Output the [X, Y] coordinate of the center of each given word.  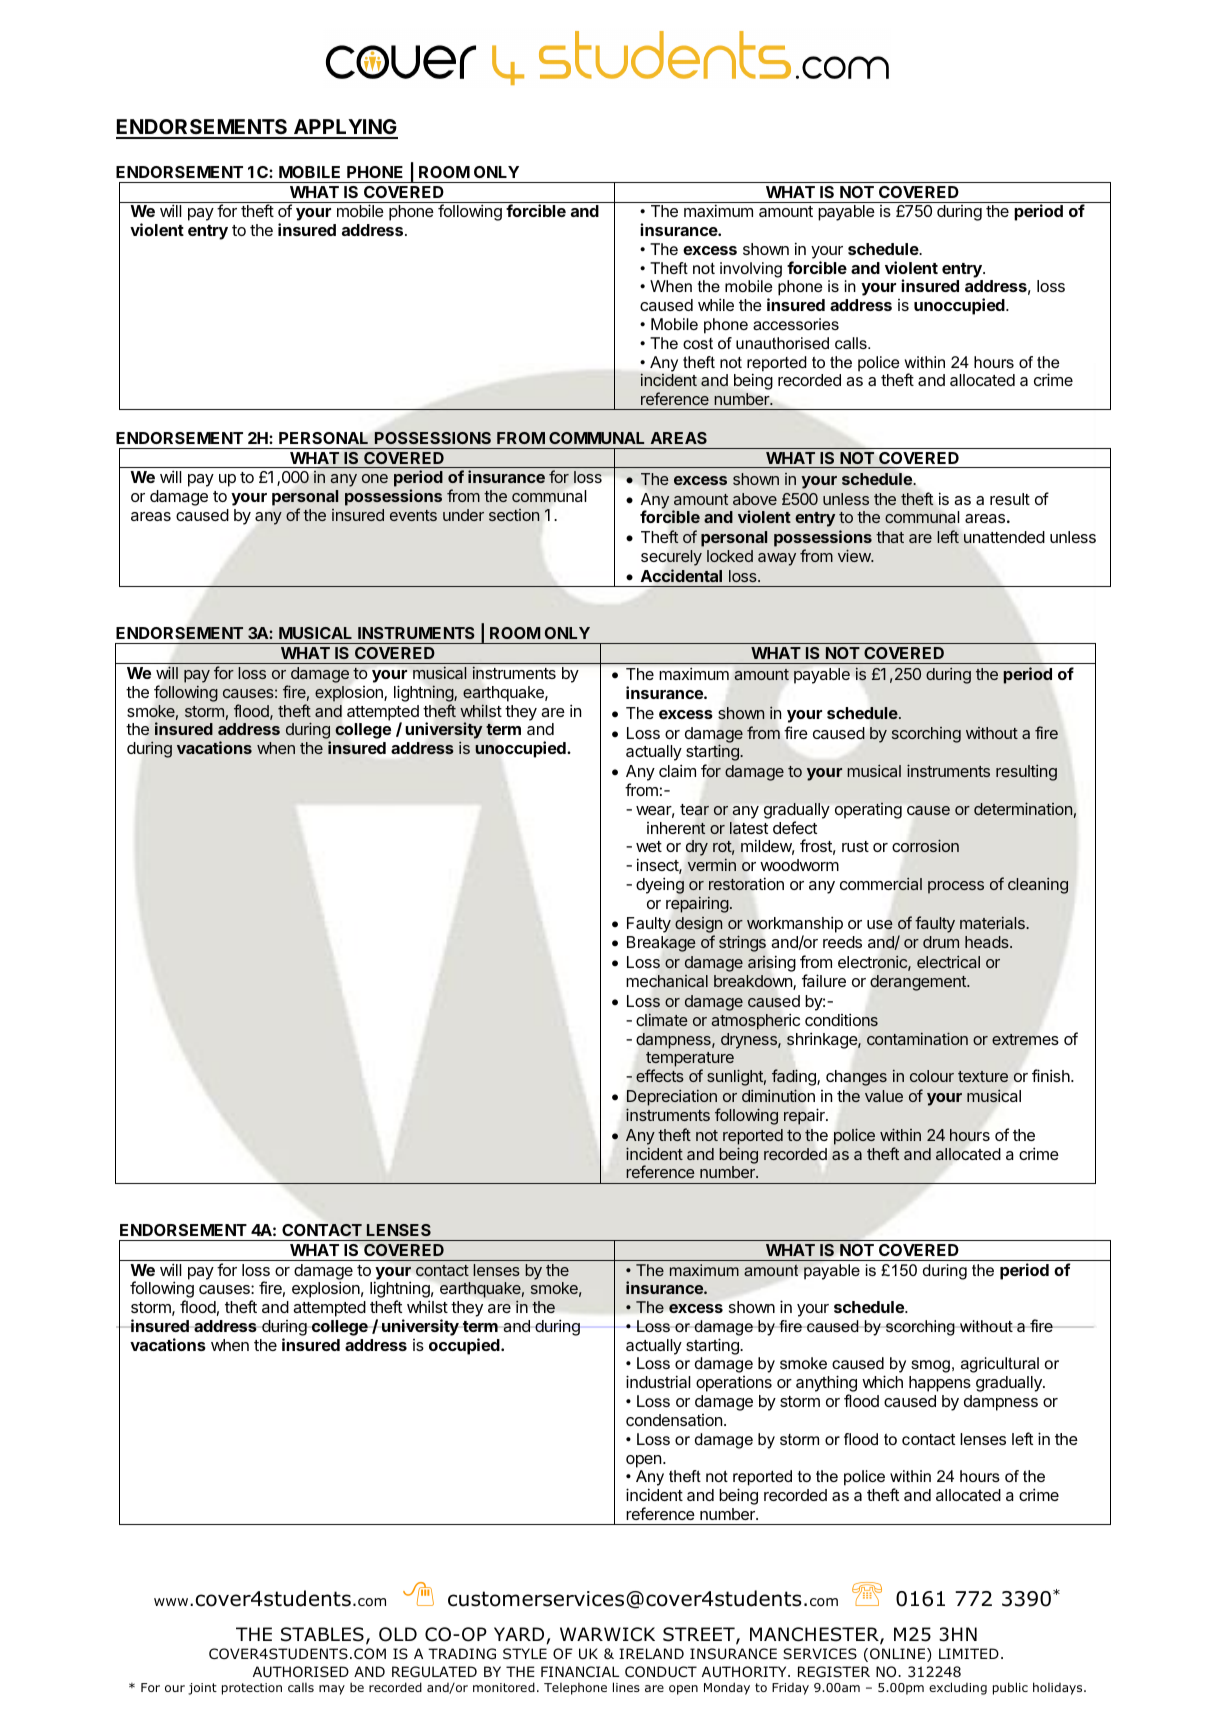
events [413, 515]
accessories [796, 324]
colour [932, 1076]
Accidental [681, 575]
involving [751, 270]
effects [660, 1075]
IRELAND [651, 1653]
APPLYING [344, 128]
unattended [1004, 537]
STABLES [322, 1634]
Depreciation [673, 1099]
